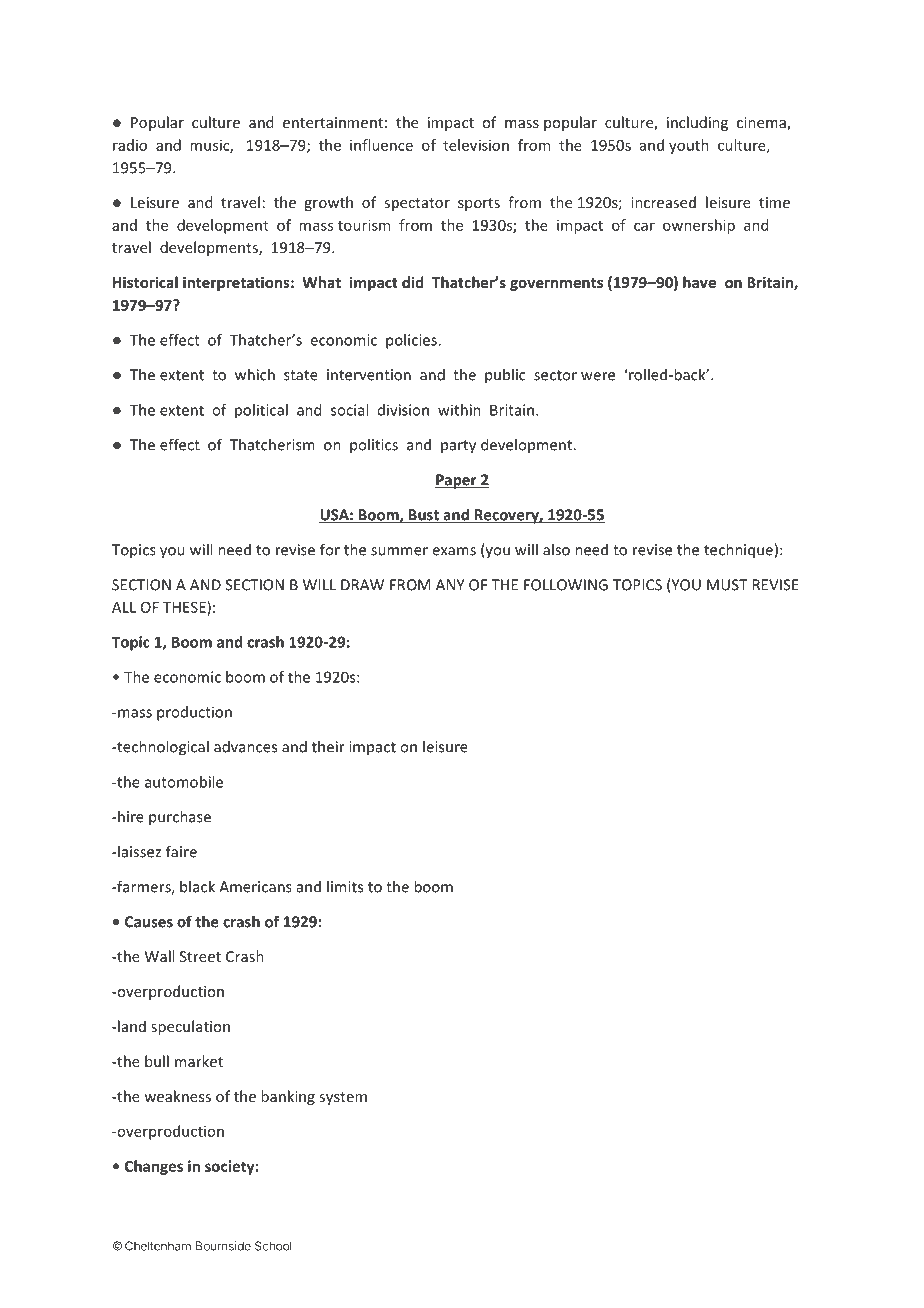 Image resolution: width=924 pixels, height=1308 pixels. What do you see at coordinates (727, 585) in the page?
I see `MUST` at bounding box center [727, 585].
